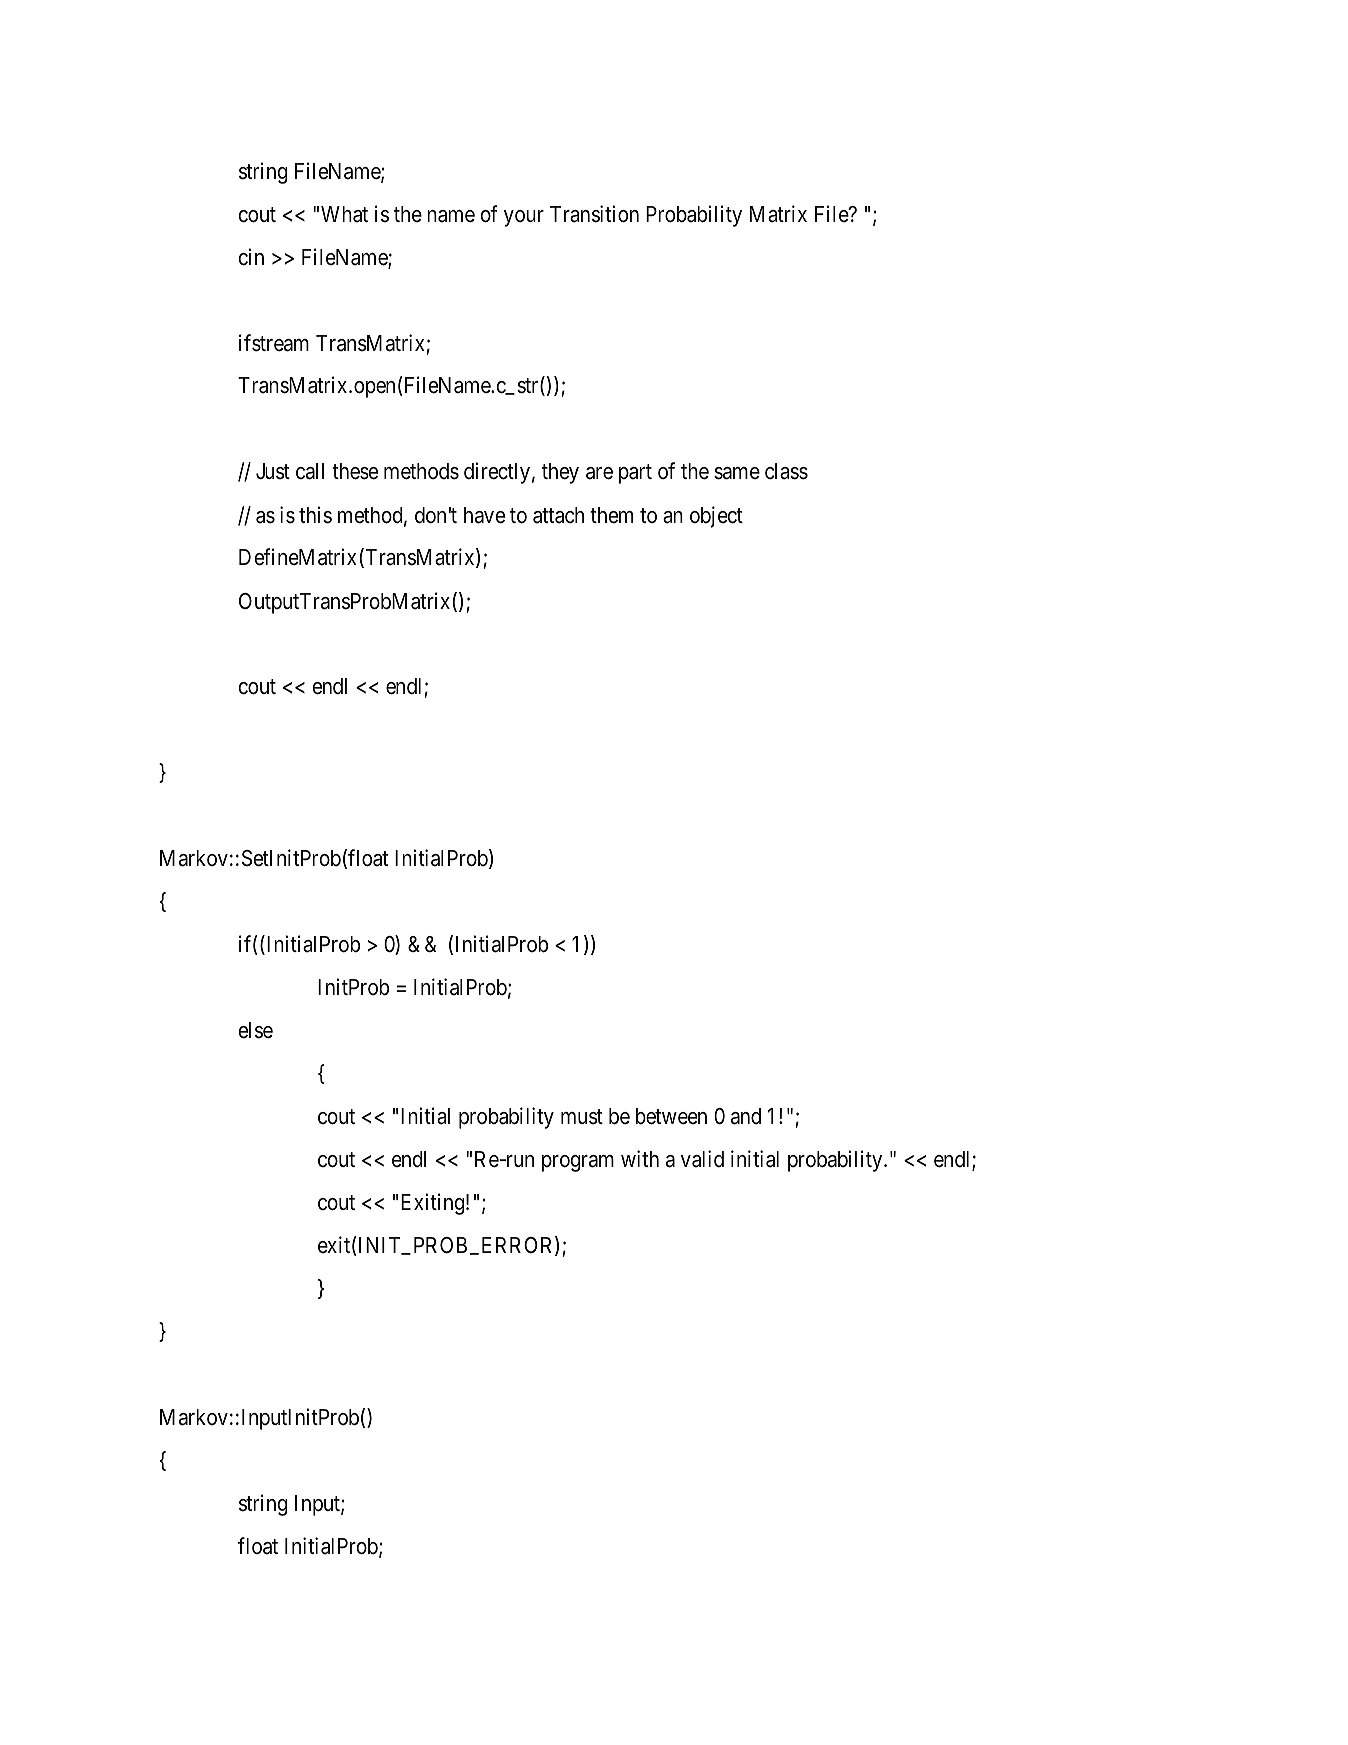  Describe the element at coordinates (582, 1117) in the image. I see `must` at that location.
